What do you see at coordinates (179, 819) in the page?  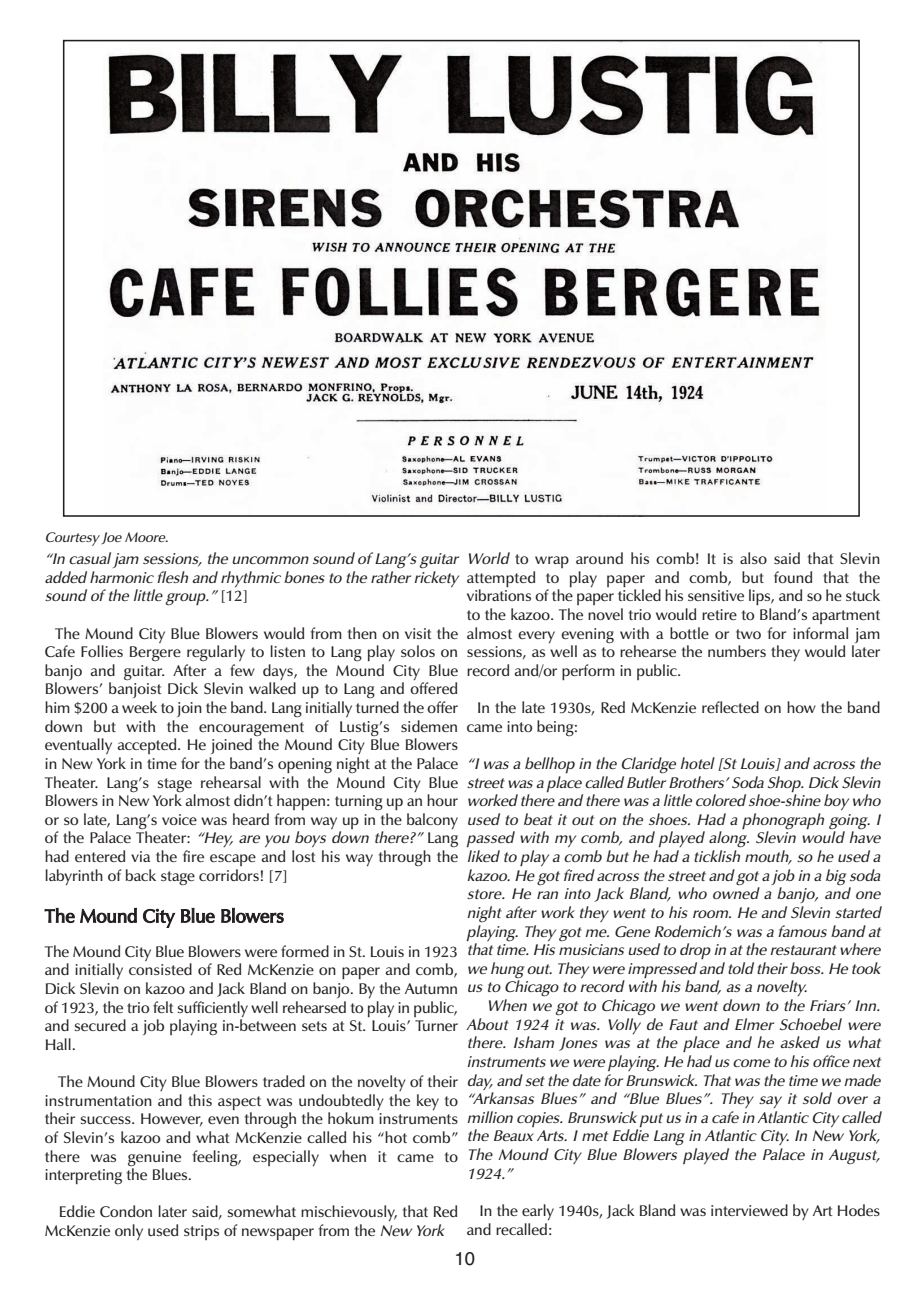 I see `voice` at bounding box center [179, 819].
